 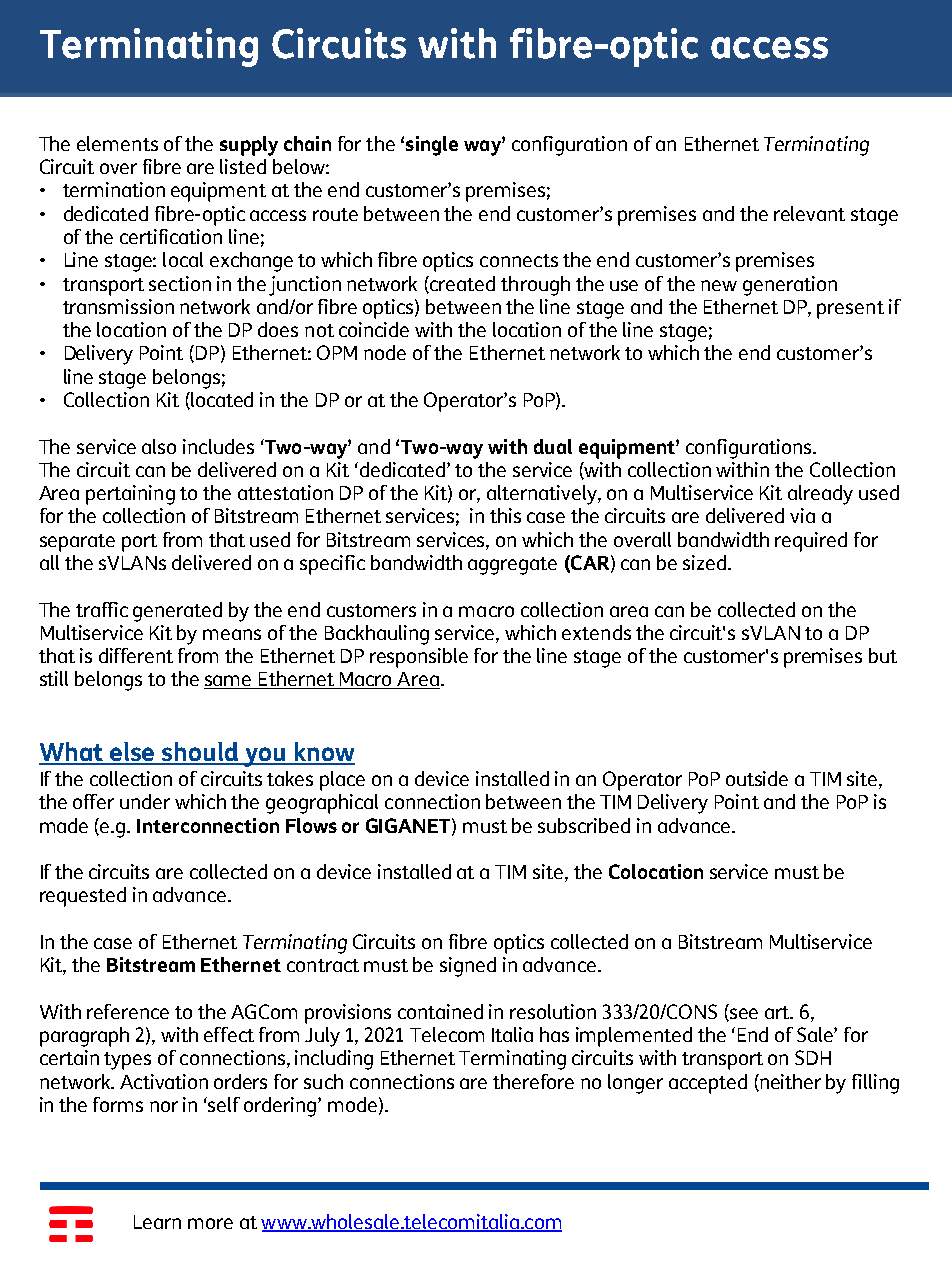 What do you see at coordinates (789, 1082) in the image?
I see `neither` at bounding box center [789, 1082].
